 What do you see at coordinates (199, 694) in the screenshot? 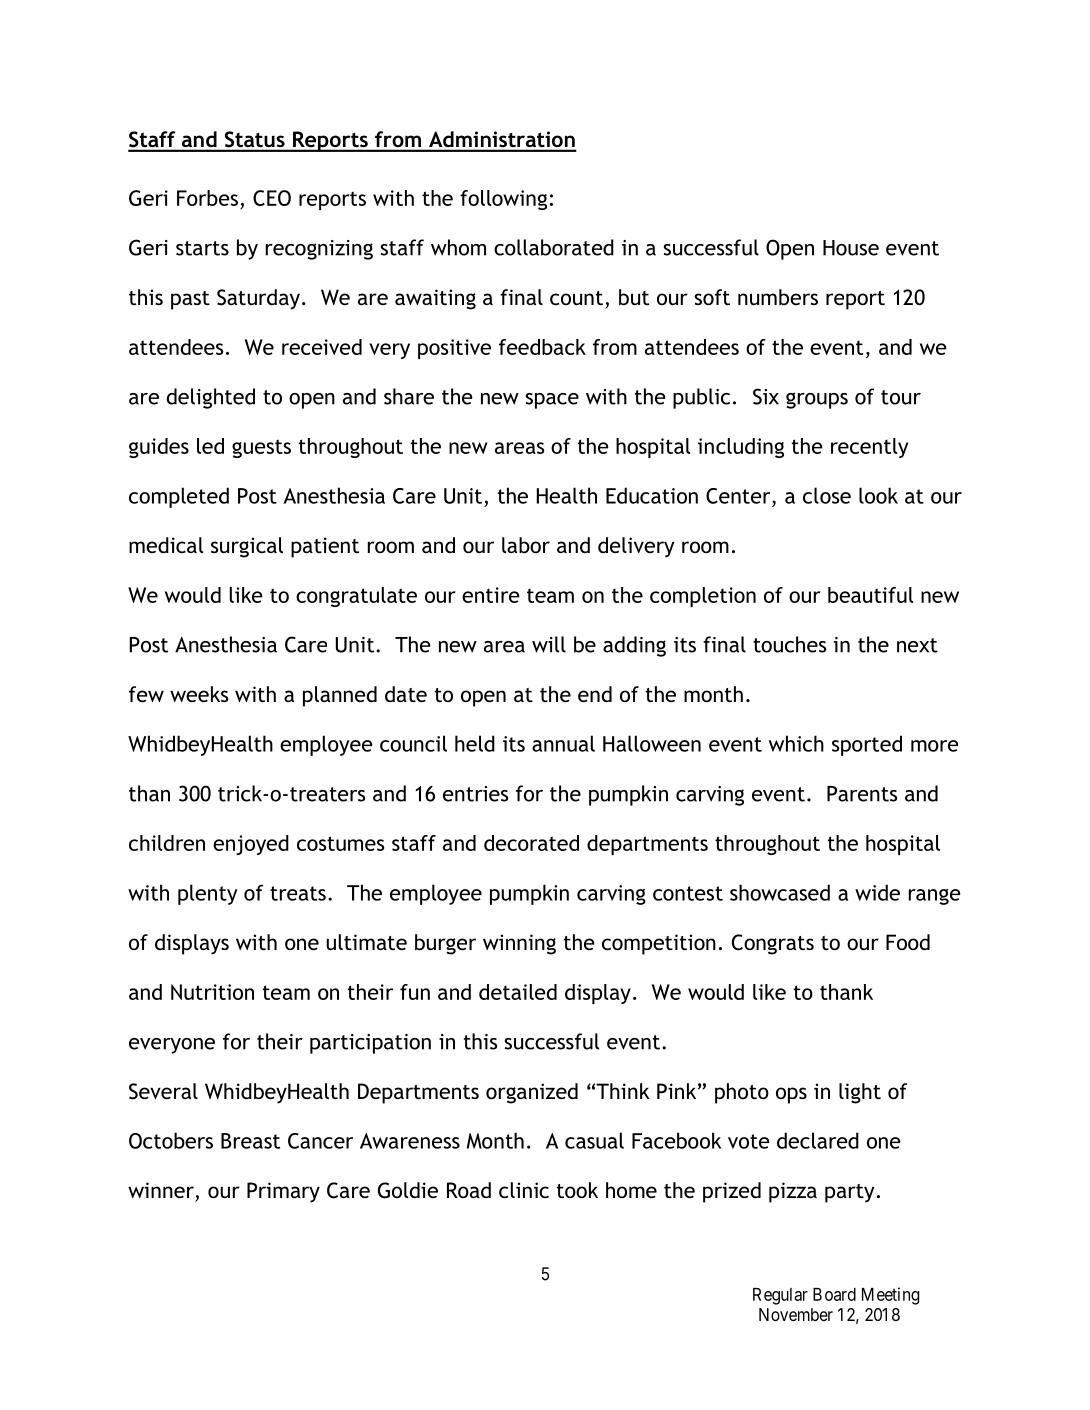
I see `weeks` at bounding box center [199, 694].
